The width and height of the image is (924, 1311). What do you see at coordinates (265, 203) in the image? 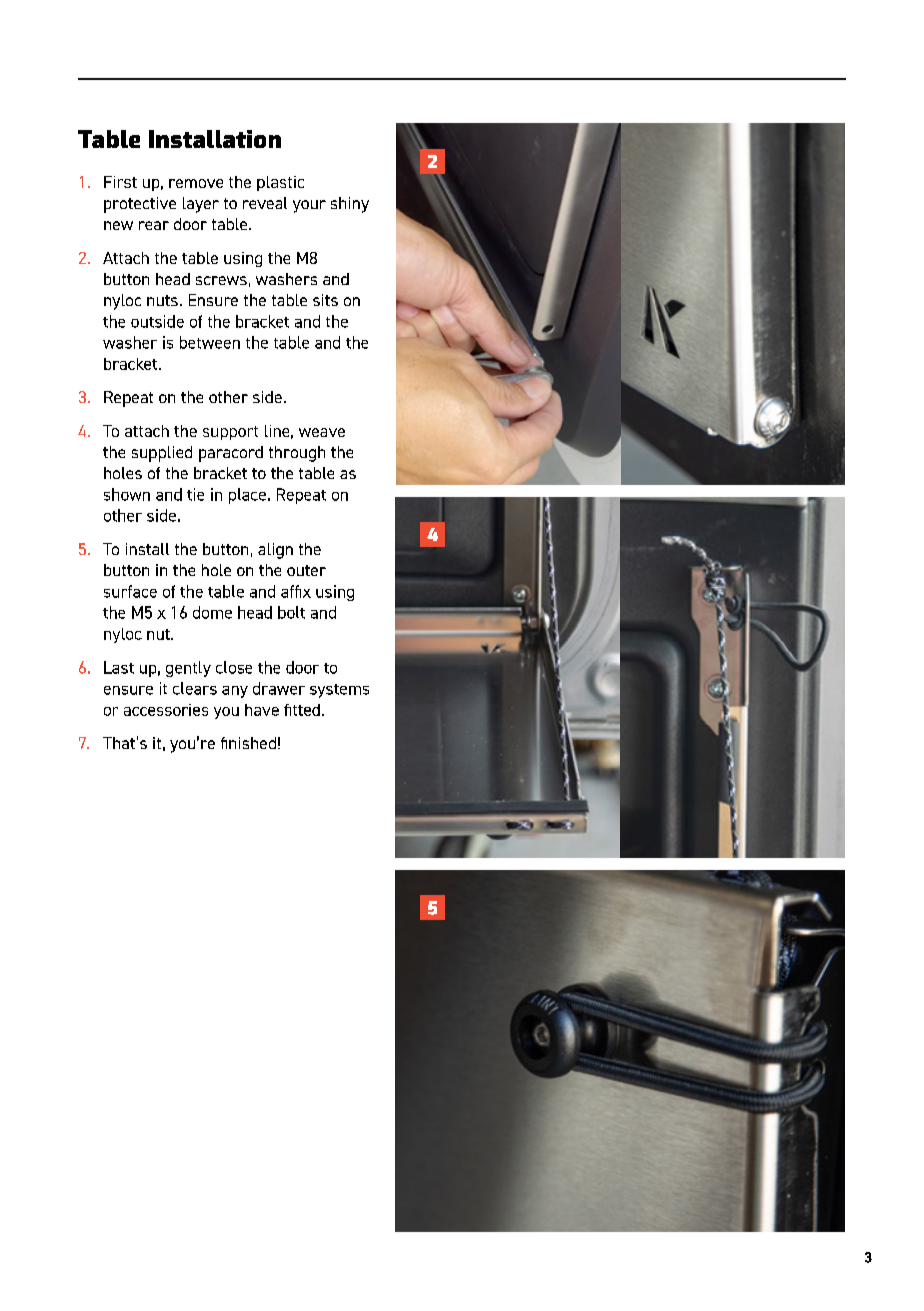
I see `reveal` at bounding box center [265, 203].
